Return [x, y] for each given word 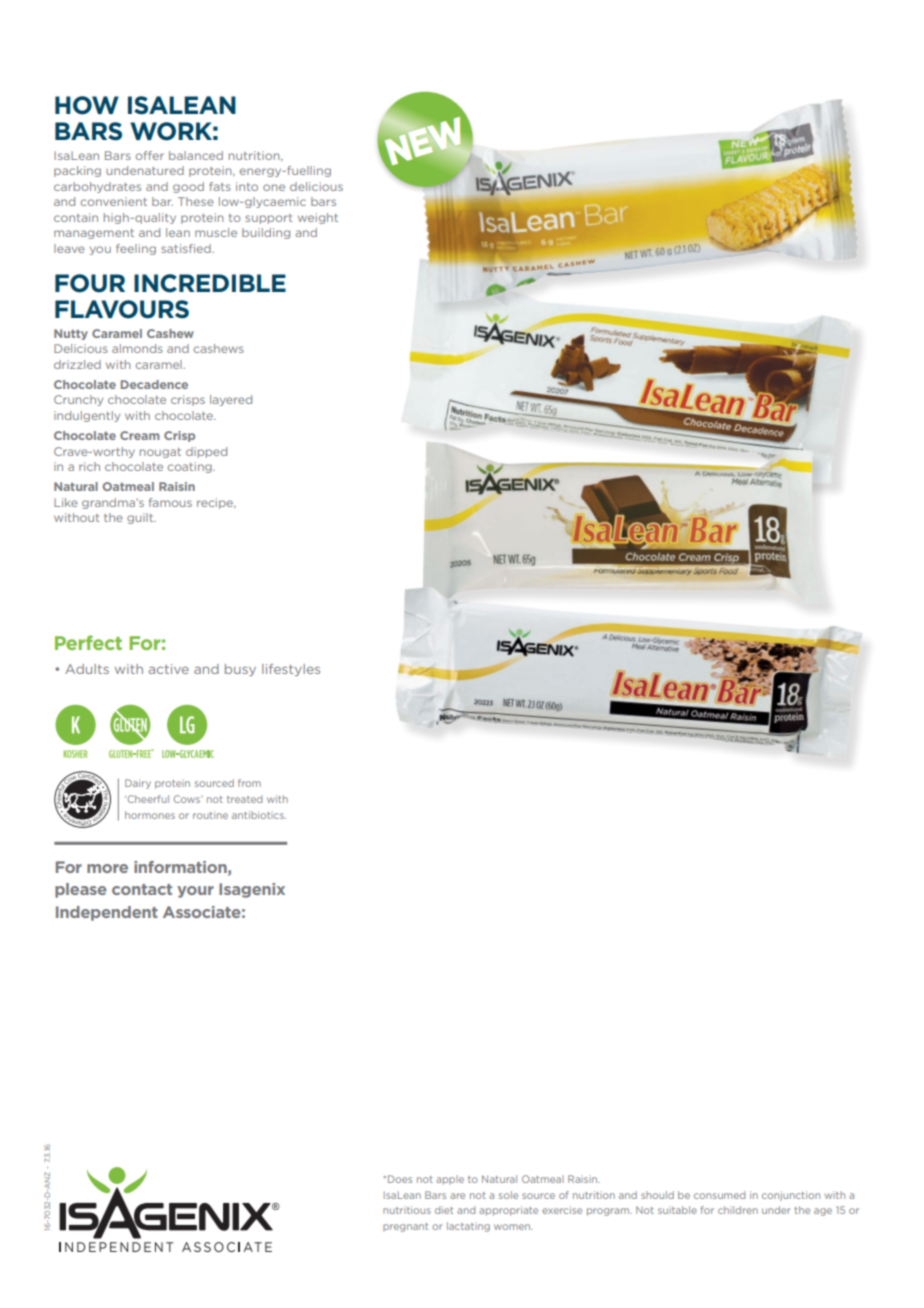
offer [150, 155]
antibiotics [259, 815]
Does [400, 1179]
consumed [719, 1195]
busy [240, 670]
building [266, 233]
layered [231, 400]
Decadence [154, 384]
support [268, 219]
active [169, 669]
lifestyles [291, 670]
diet [444, 1210]
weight [318, 218]
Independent [107, 913]
